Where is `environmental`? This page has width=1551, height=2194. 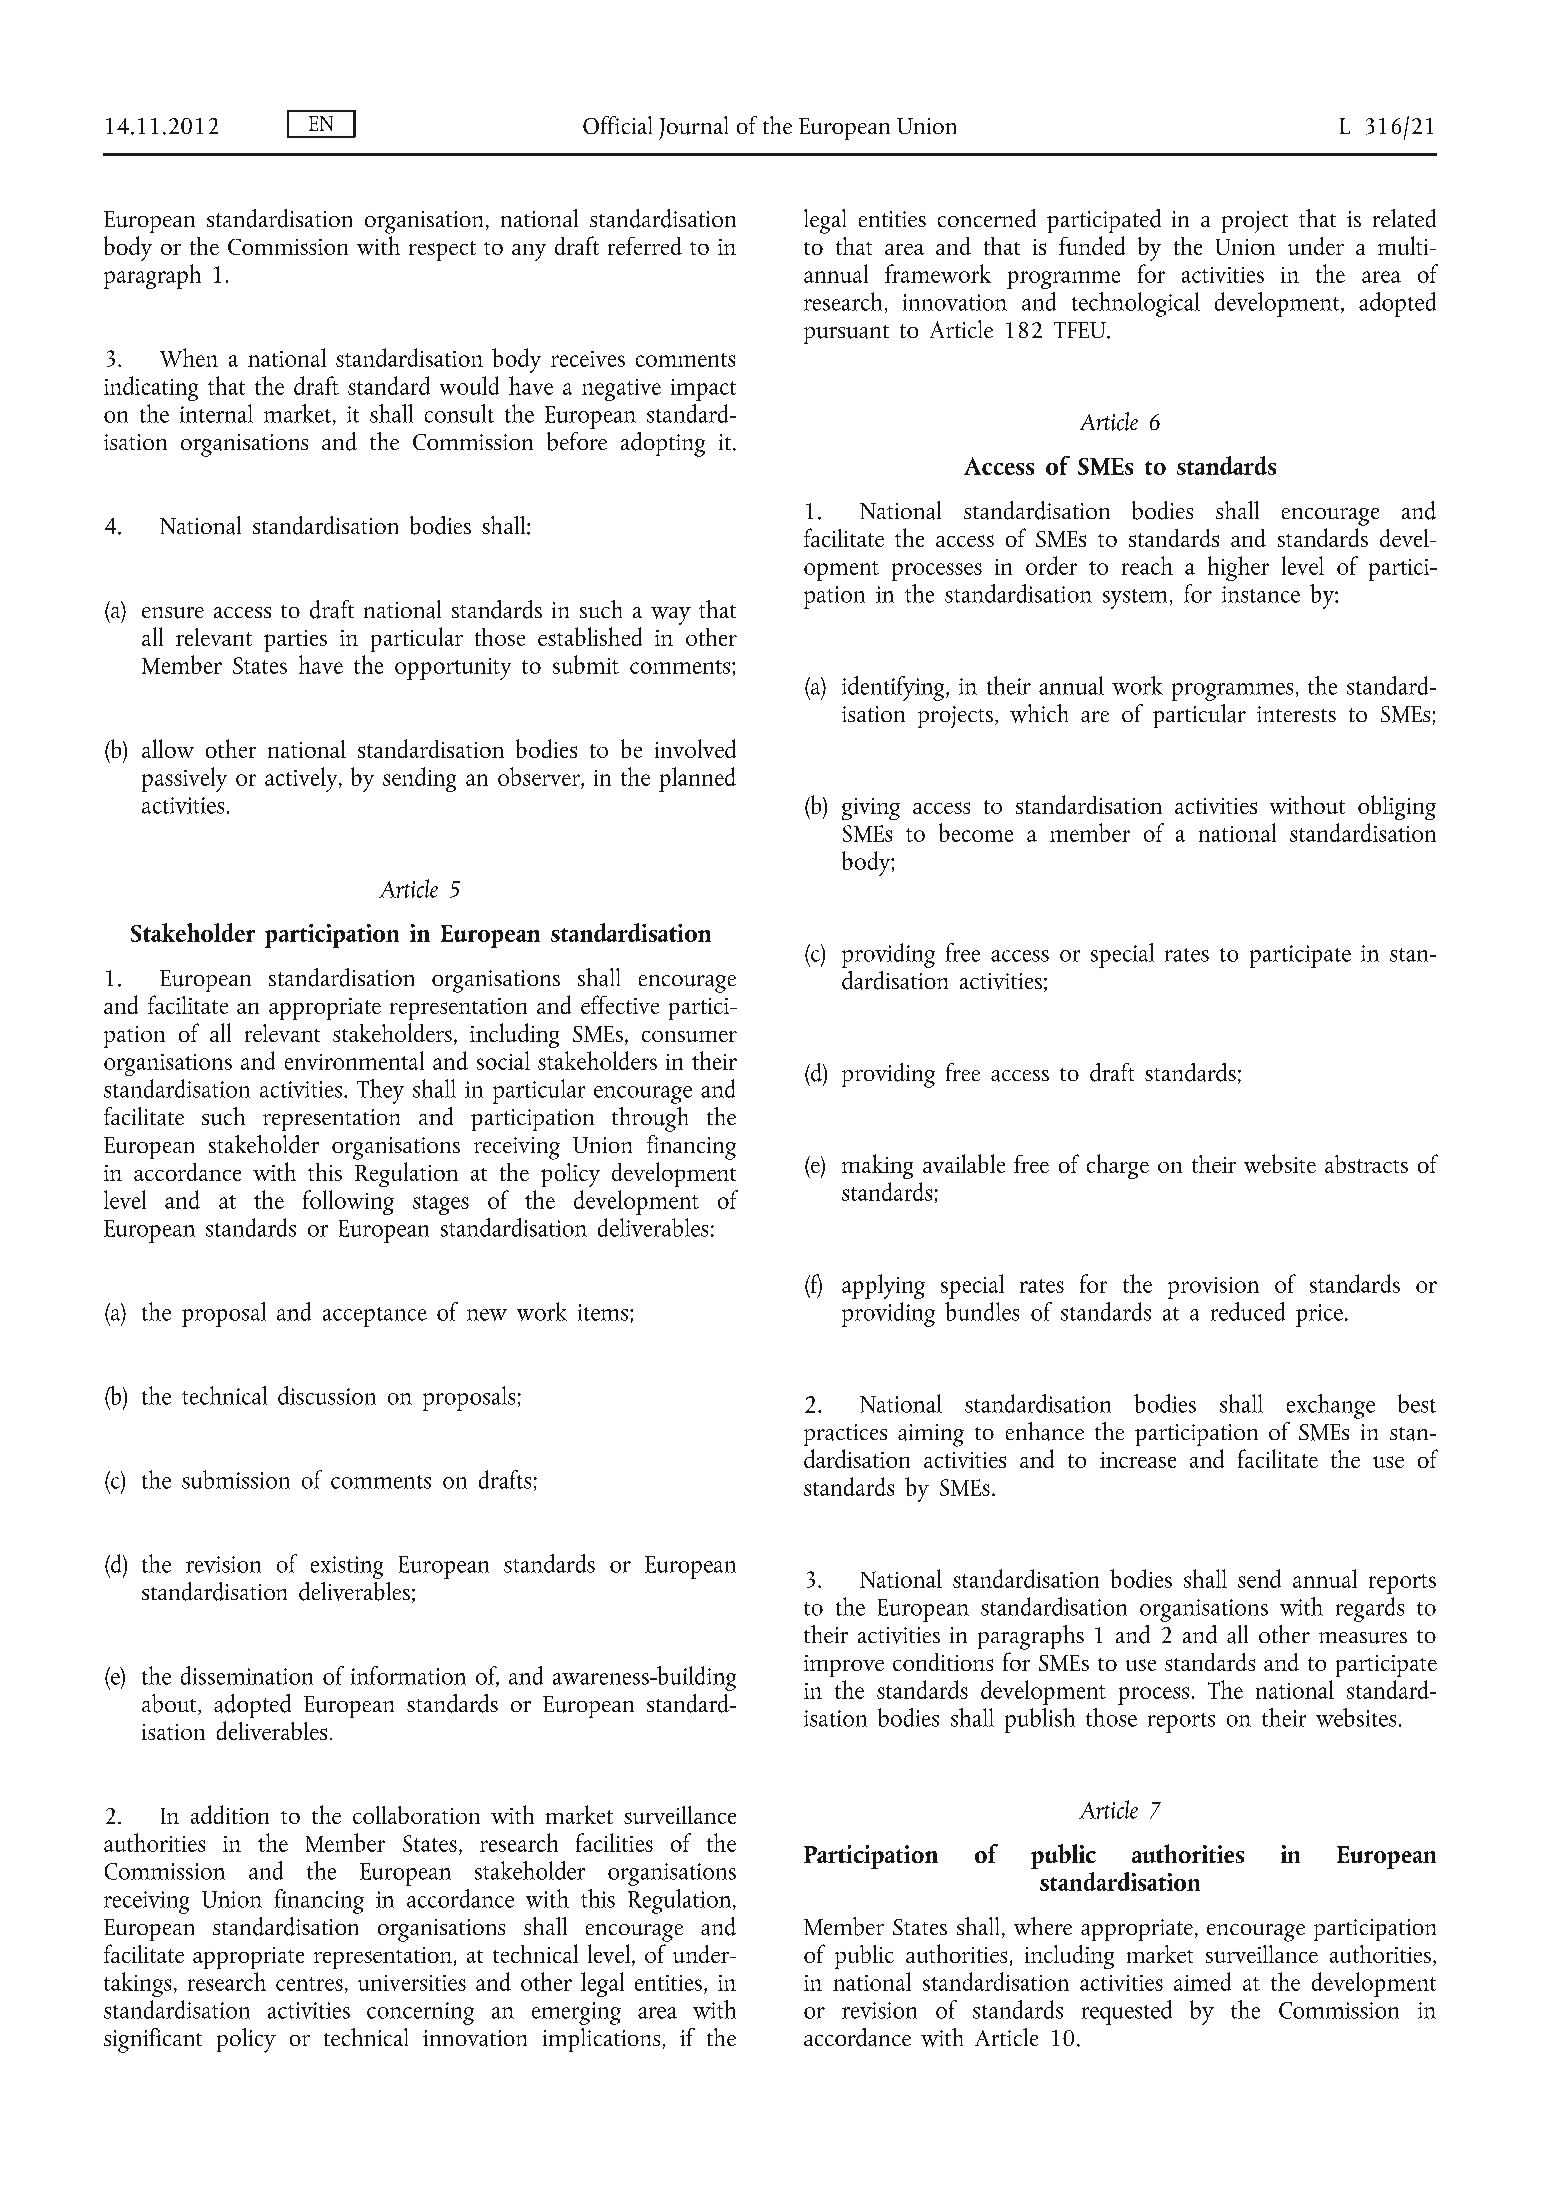
environmental is located at coordinates (354, 1060).
